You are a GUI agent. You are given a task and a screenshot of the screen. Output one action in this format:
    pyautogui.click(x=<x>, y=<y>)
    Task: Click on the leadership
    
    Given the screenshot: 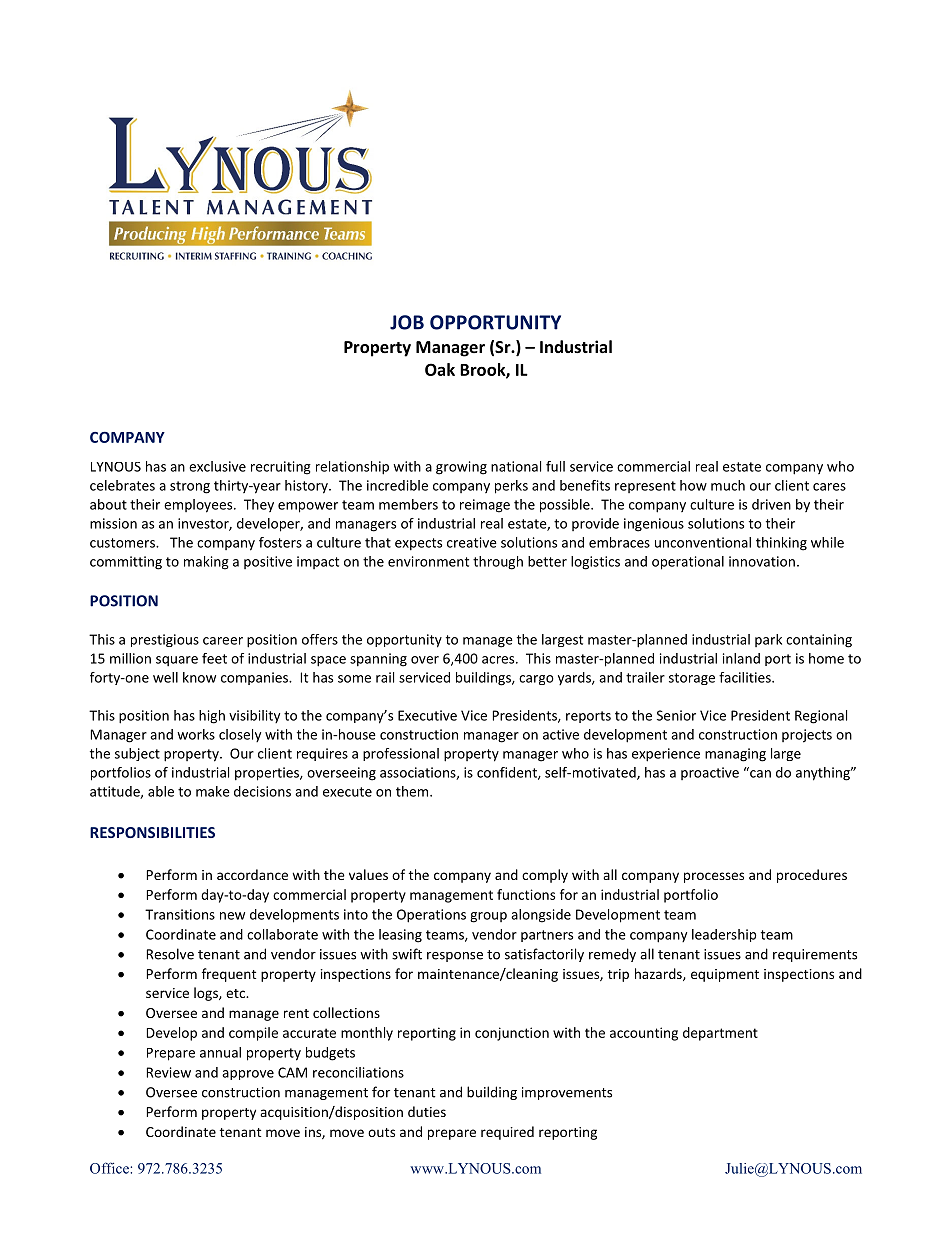 What is the action you would take?
    pyautogui.click(x=724, y=935)
